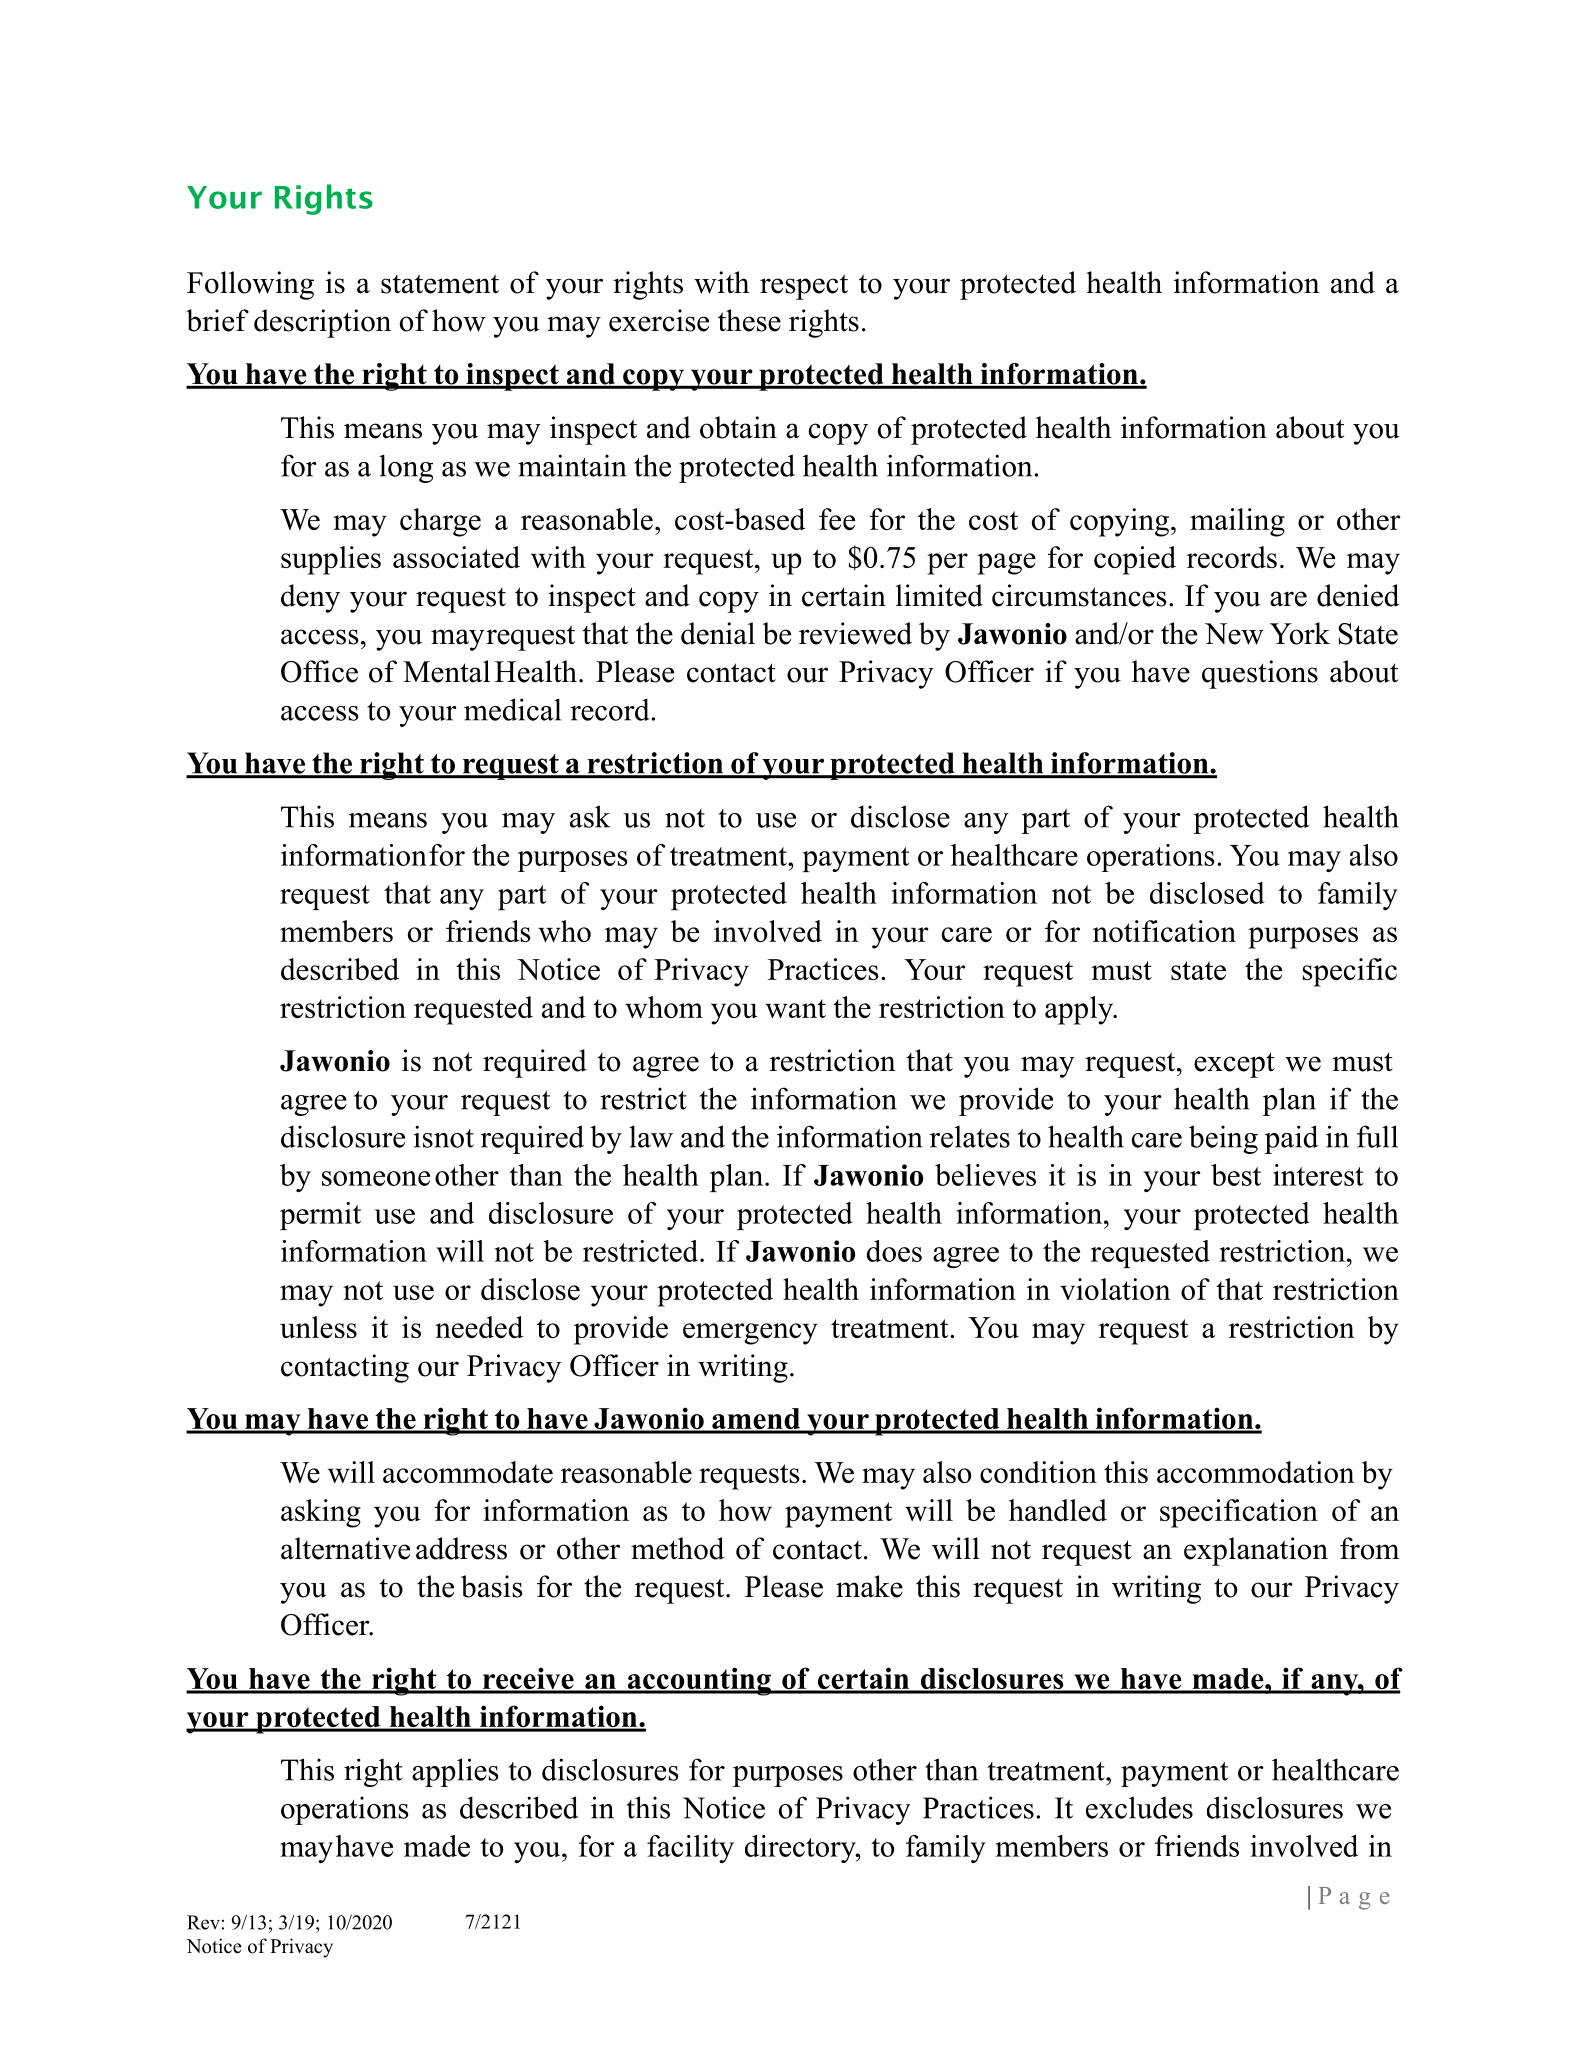  I want to click on mailing, so click(1237, 522).
